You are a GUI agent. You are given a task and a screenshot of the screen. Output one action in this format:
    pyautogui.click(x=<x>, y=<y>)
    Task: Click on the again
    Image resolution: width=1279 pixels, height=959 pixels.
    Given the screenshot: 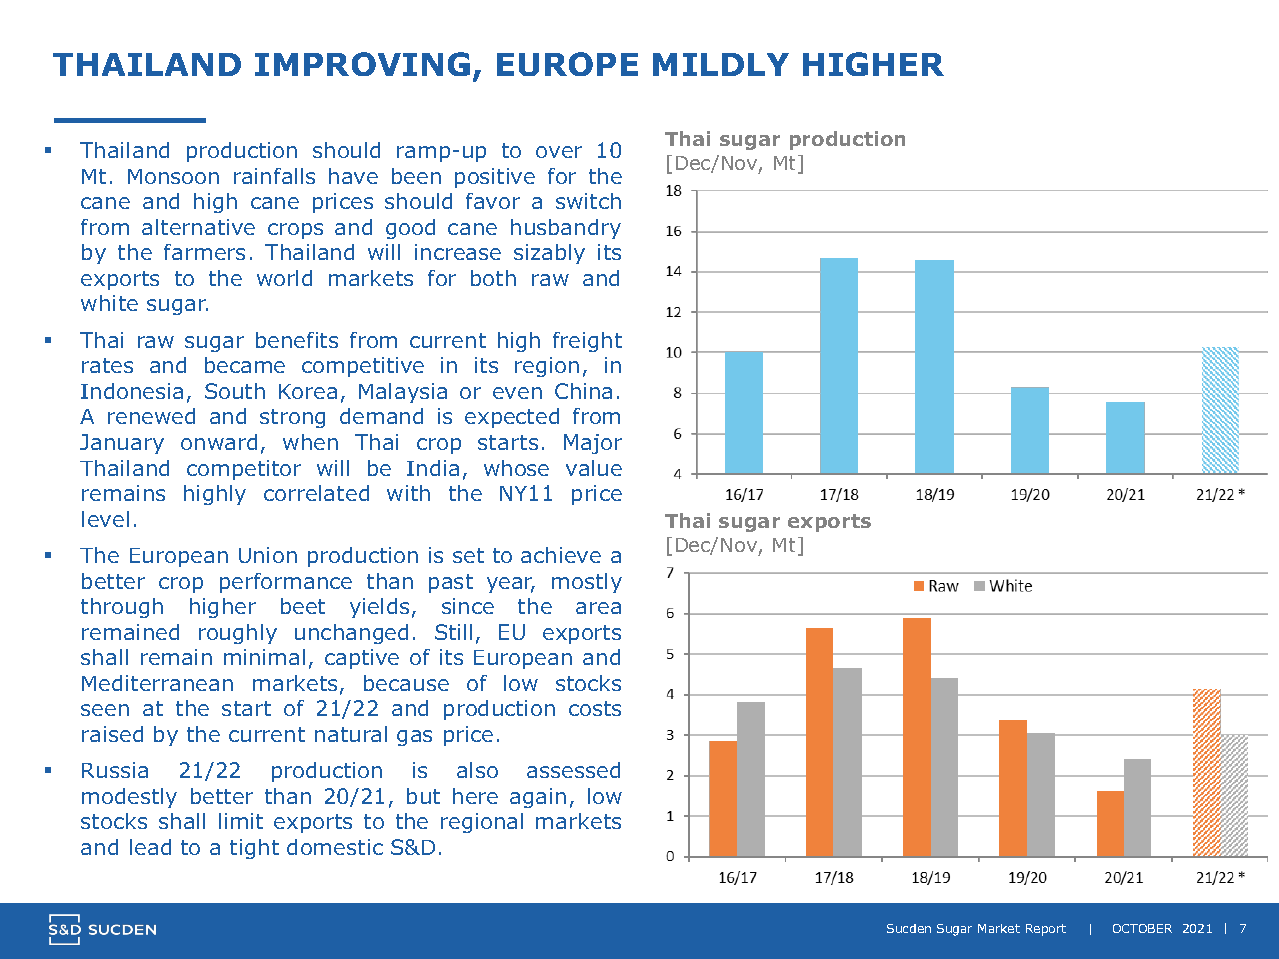 What is the action you would take?
    pyautogui.click(x=538, y=798)
